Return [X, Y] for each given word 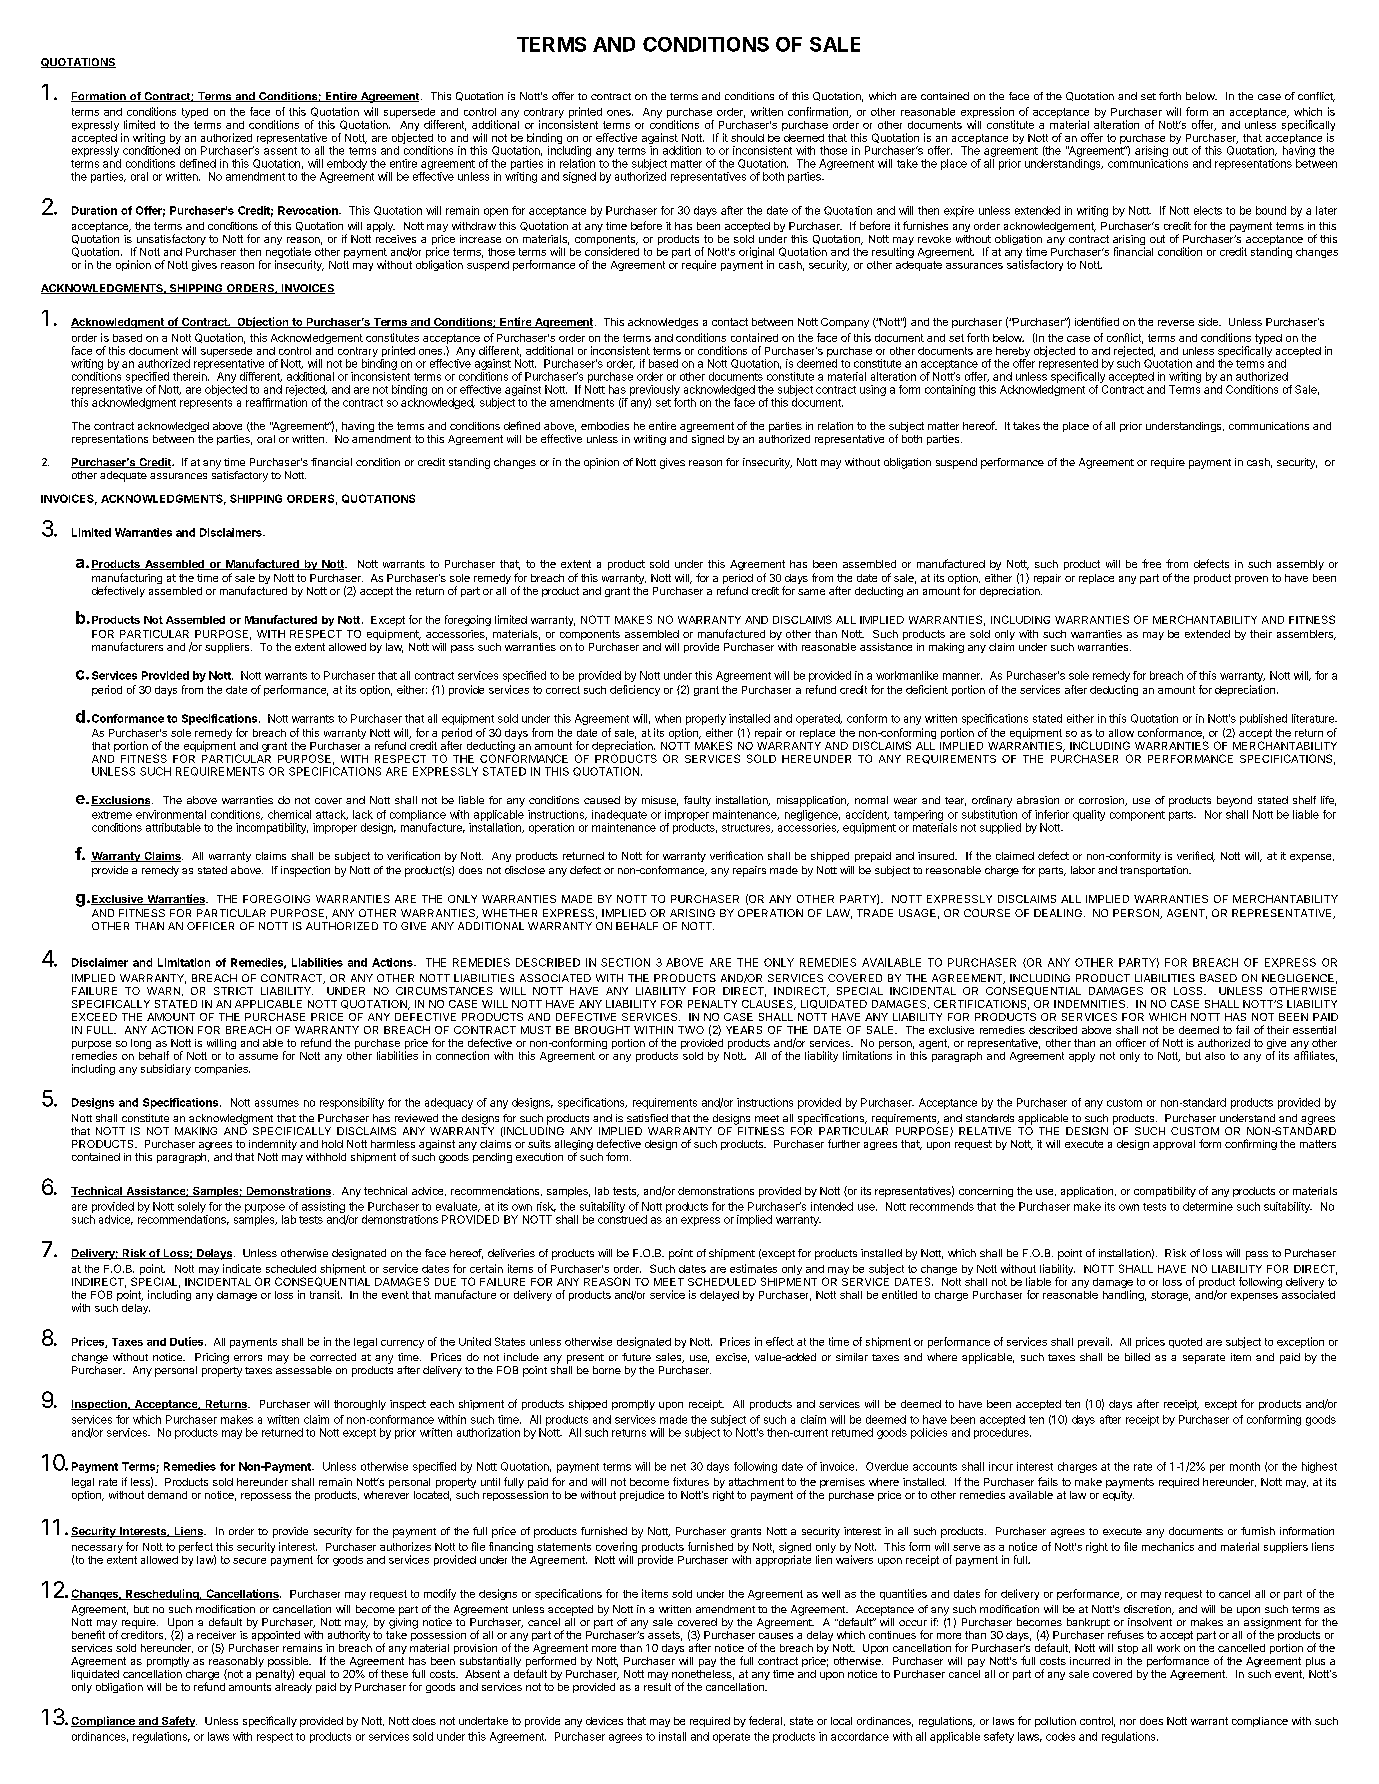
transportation [1155, 871]
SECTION [625, 962]
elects [1208, 210]
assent [280, 151]
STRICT [233, 991]
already [293, 1688]
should [747, 138]
